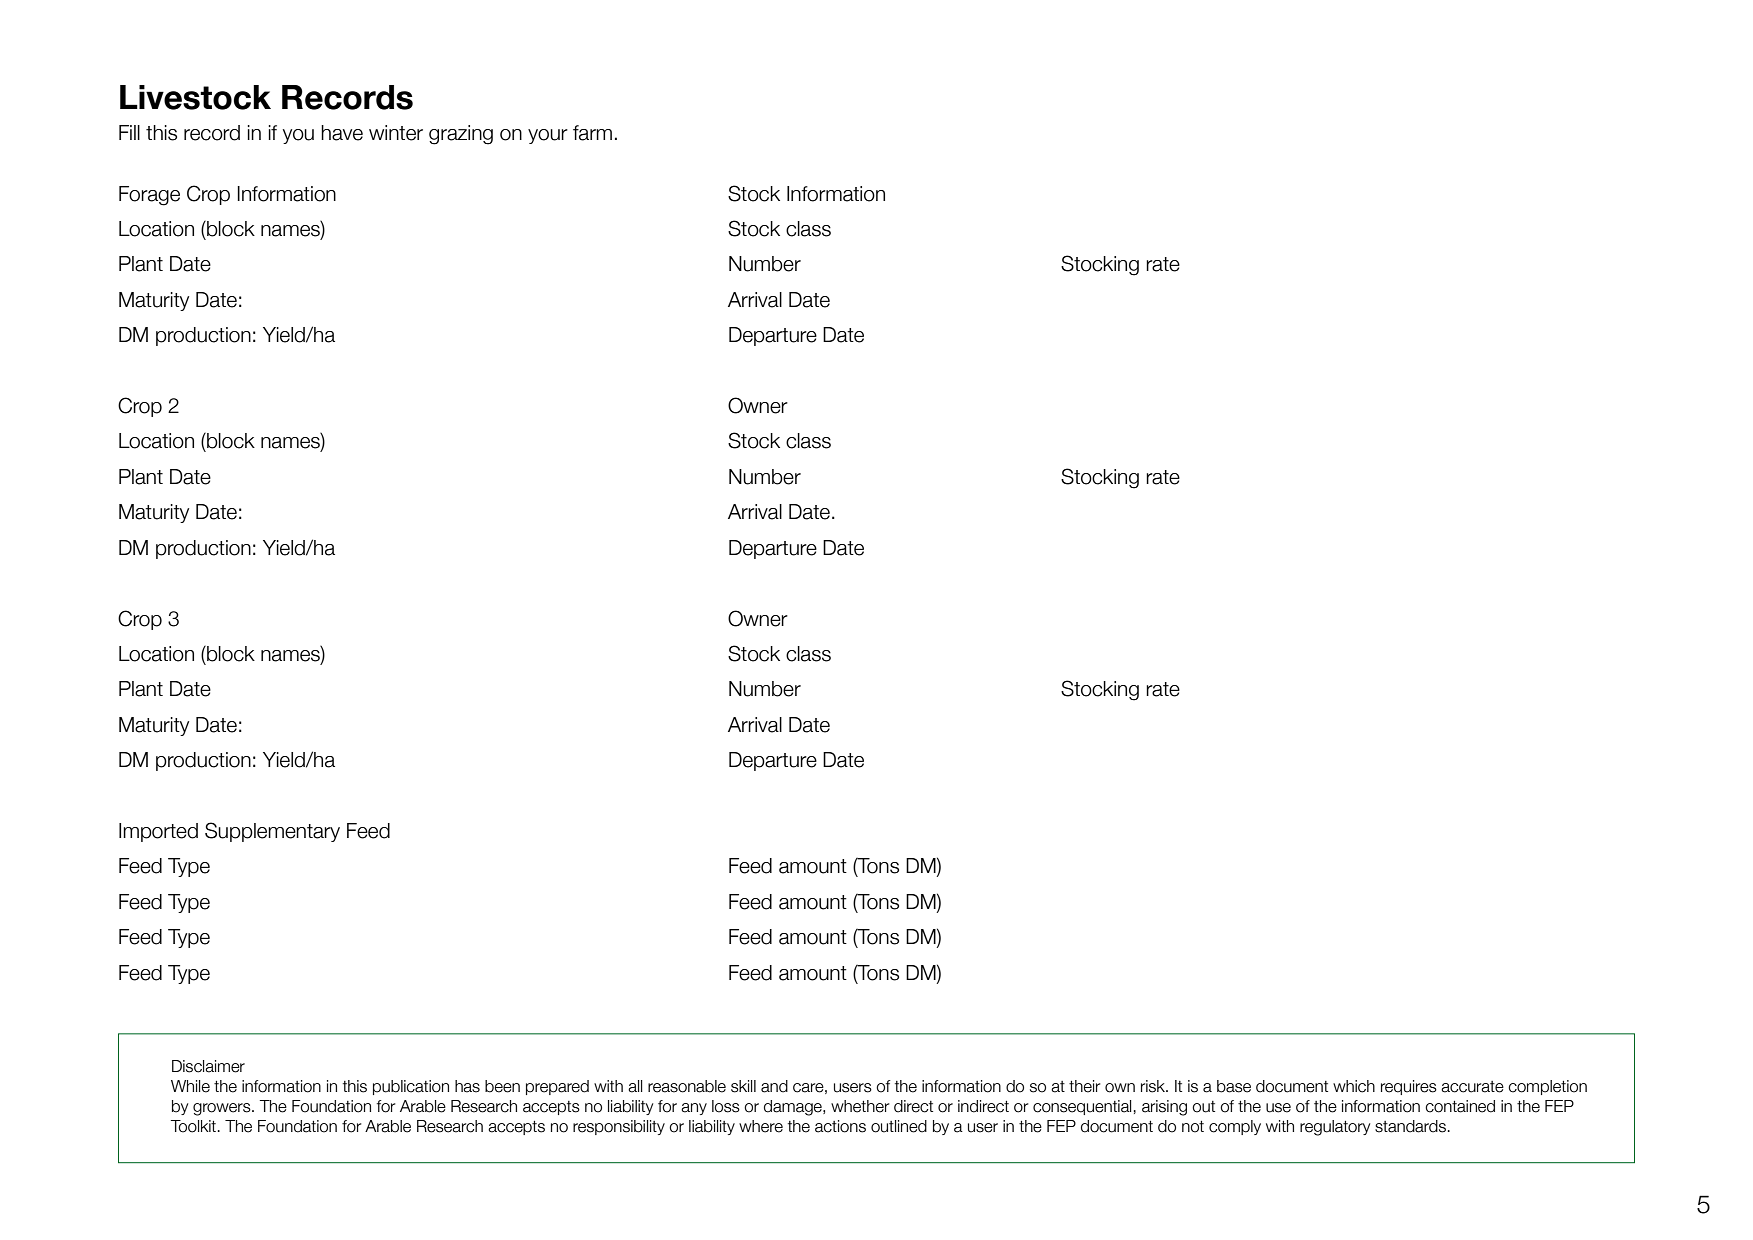 Image resolution: width=1753 pixels, height=1240 pixels. I want to click on have, so click(342, 133).
